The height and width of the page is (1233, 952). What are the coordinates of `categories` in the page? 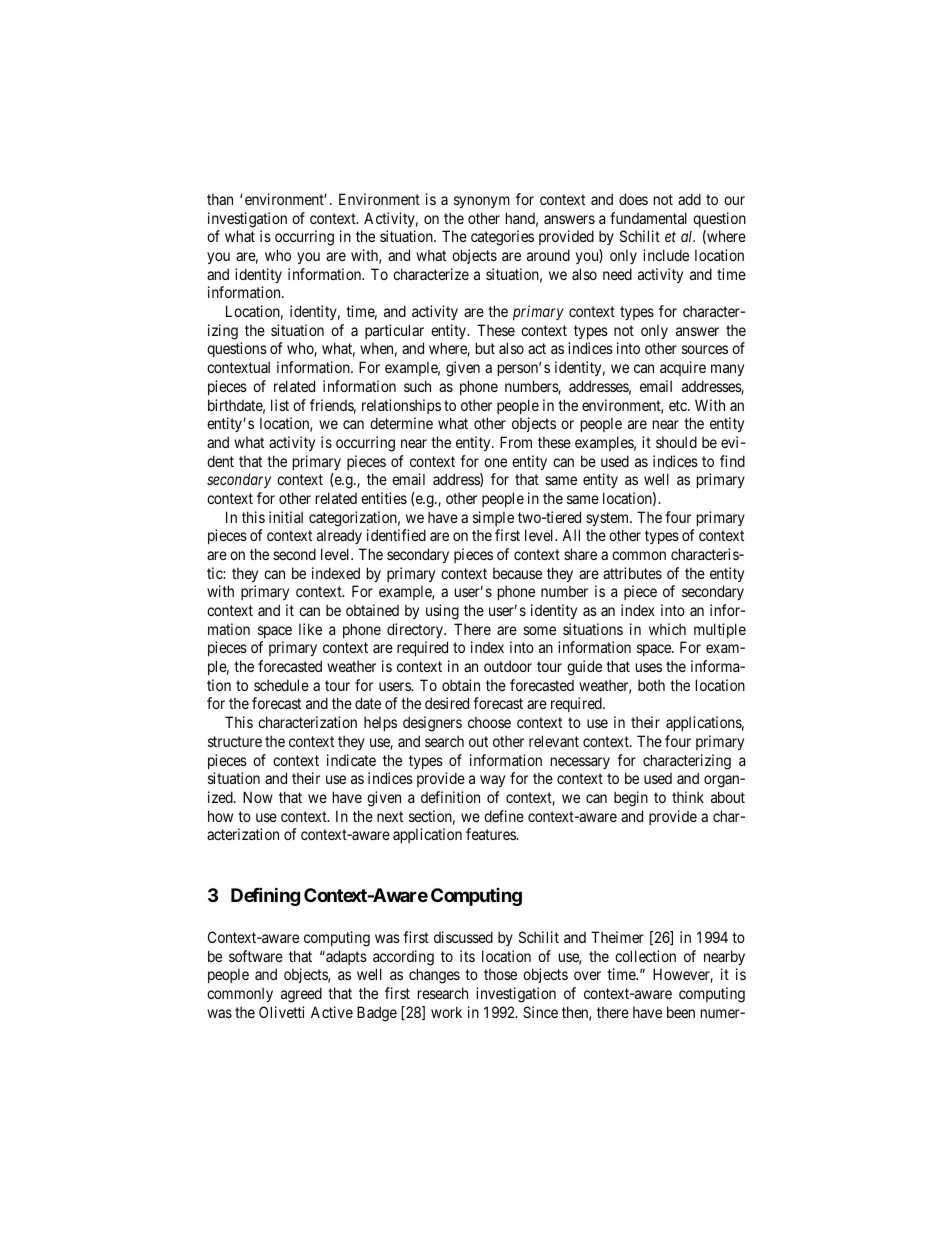 It's located at (502, 238).
